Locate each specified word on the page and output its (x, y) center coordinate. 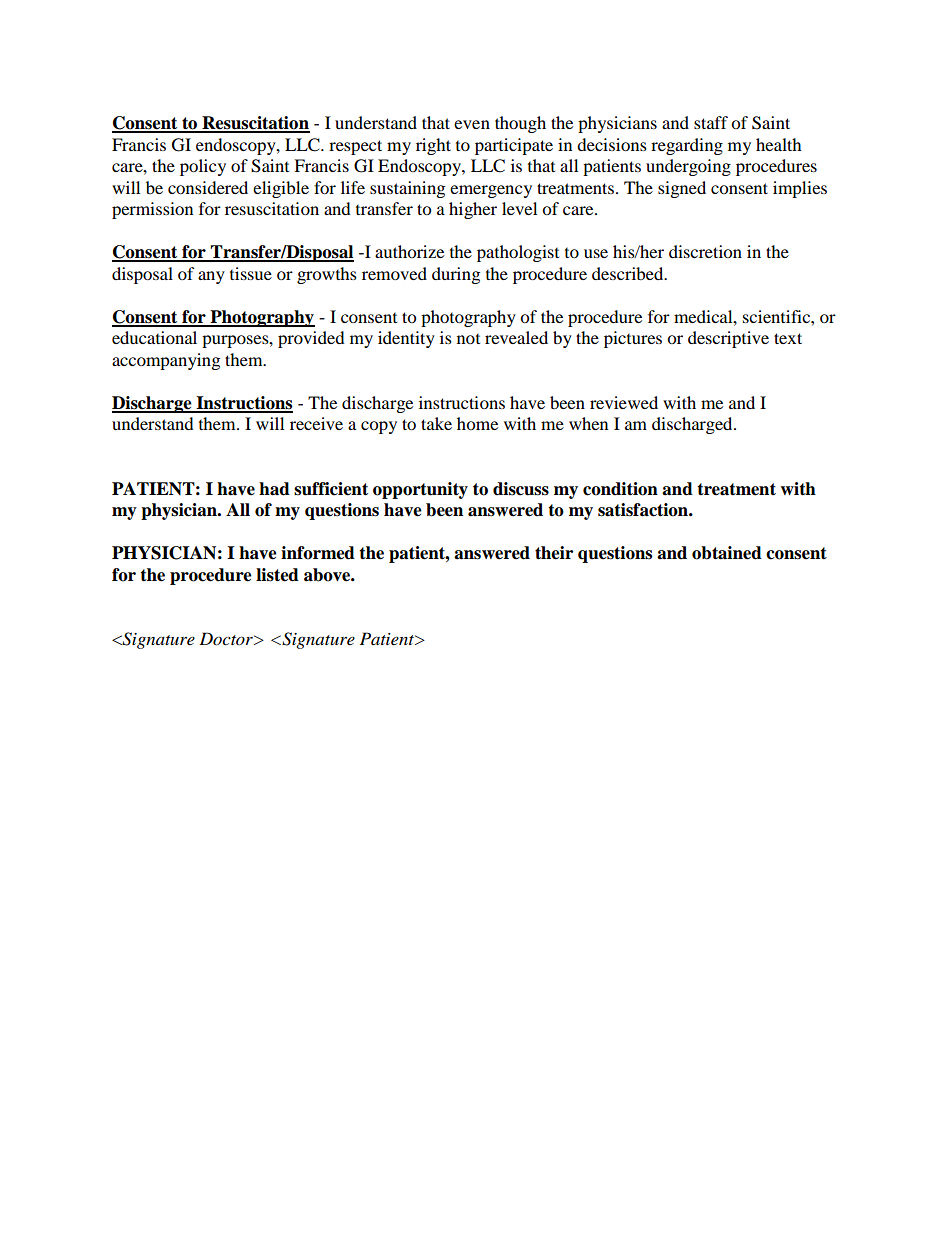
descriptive (728, 339)
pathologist (518, 253)
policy (203, 167)
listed (277, 575)
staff (711, 122)
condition (620, 489)
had (274, 489)
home (477, 423)
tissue (251, 273)
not (468, 339)
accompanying (166, 361)
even (472, 124)
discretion (705, 251)
